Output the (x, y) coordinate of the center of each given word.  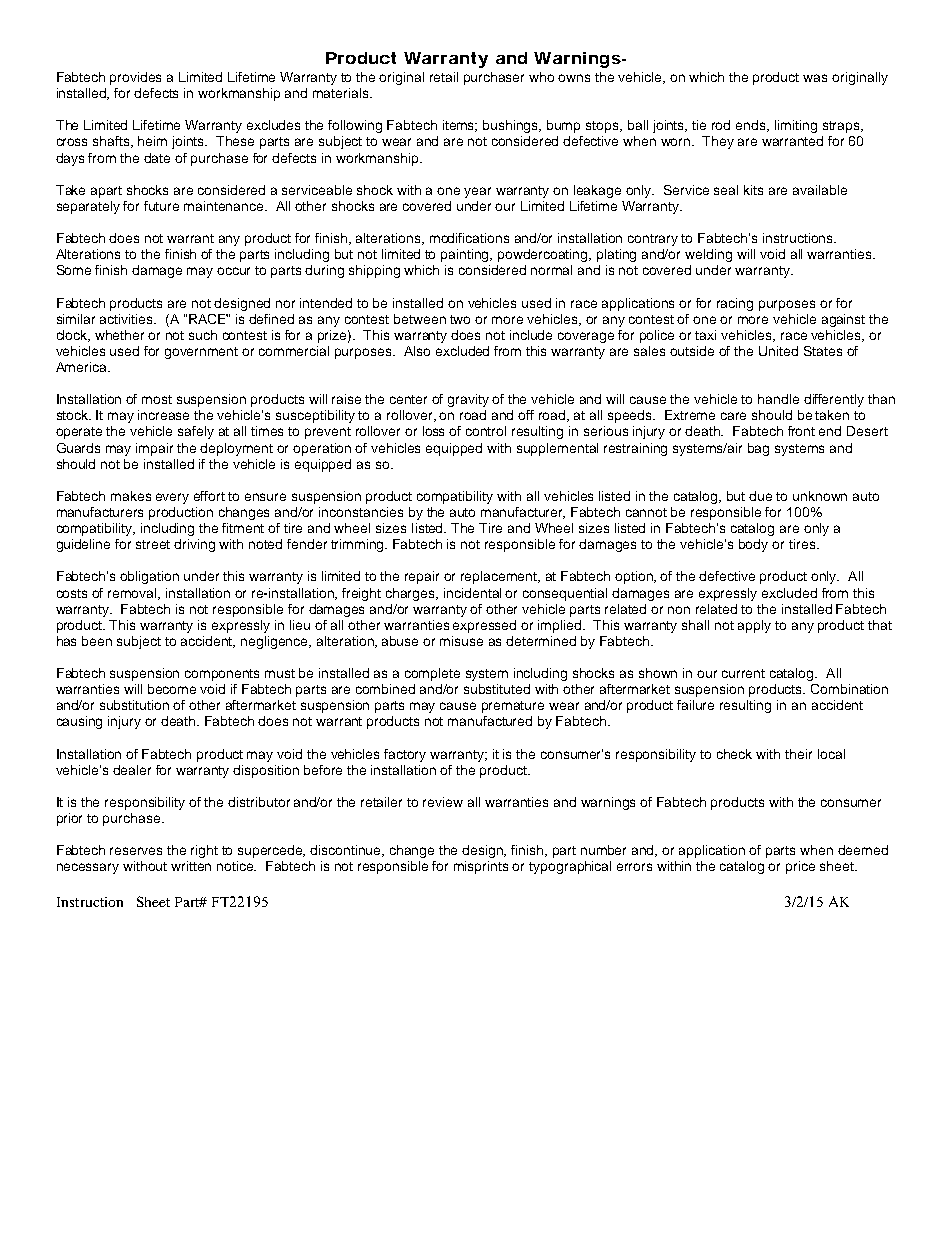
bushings (512, 126)
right (204, 851)
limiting (796, 126)
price (800, 867)
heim (152, 141)
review (443, 802)
